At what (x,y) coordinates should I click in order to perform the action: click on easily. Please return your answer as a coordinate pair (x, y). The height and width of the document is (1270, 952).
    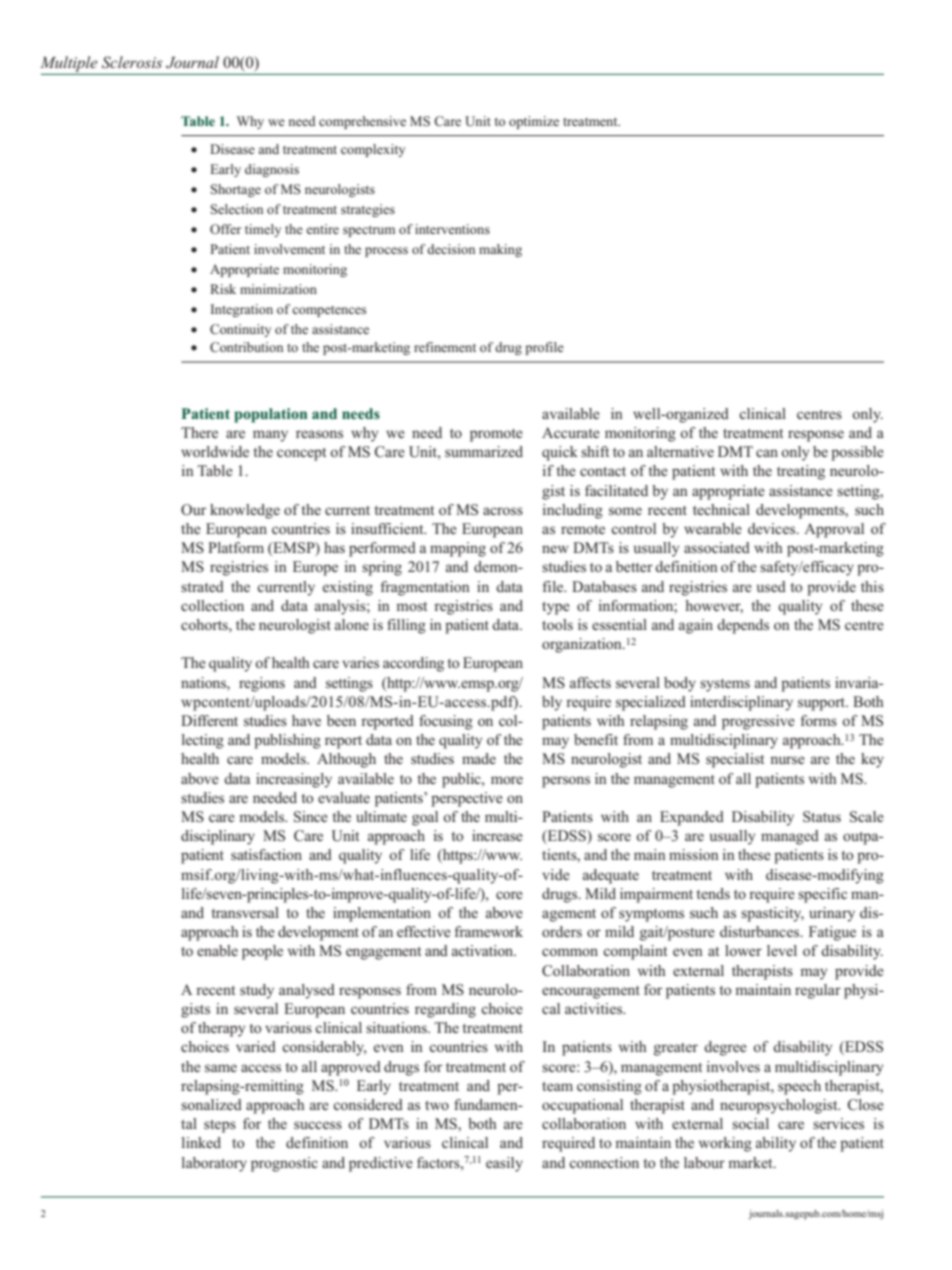
    Looking at the image, I should click on (504, 1164).
